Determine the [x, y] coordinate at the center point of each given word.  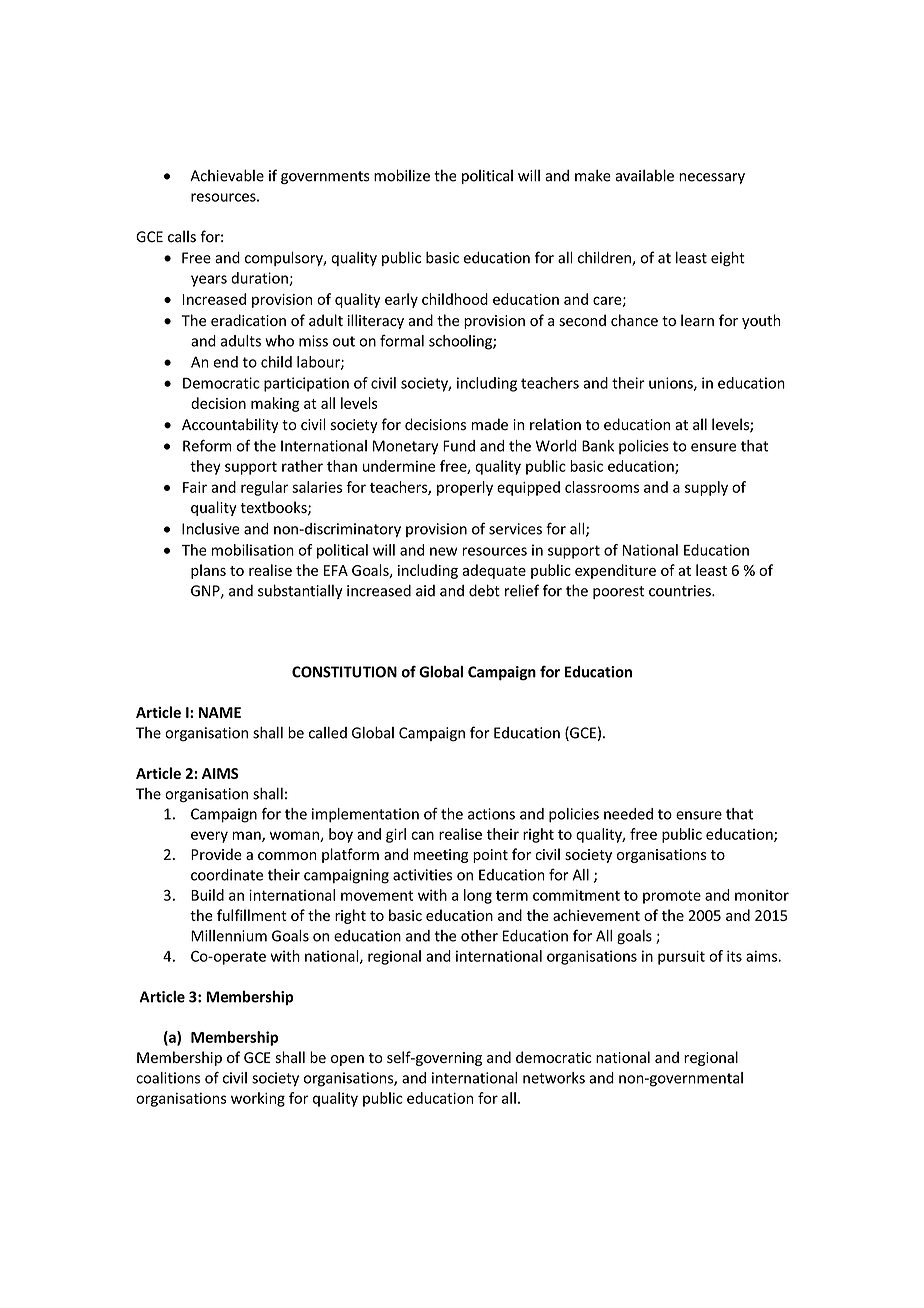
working [258, 1099]
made [489, 424]
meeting [441, 856]
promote [672, 897]
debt [484, 590]
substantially [300, 591]
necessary [712, 178]
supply [706, 488]
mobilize [402, 175]
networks [554, 1078]
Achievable [227, 175]
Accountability [230, 425]
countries [681, 591]
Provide [216, 854]
